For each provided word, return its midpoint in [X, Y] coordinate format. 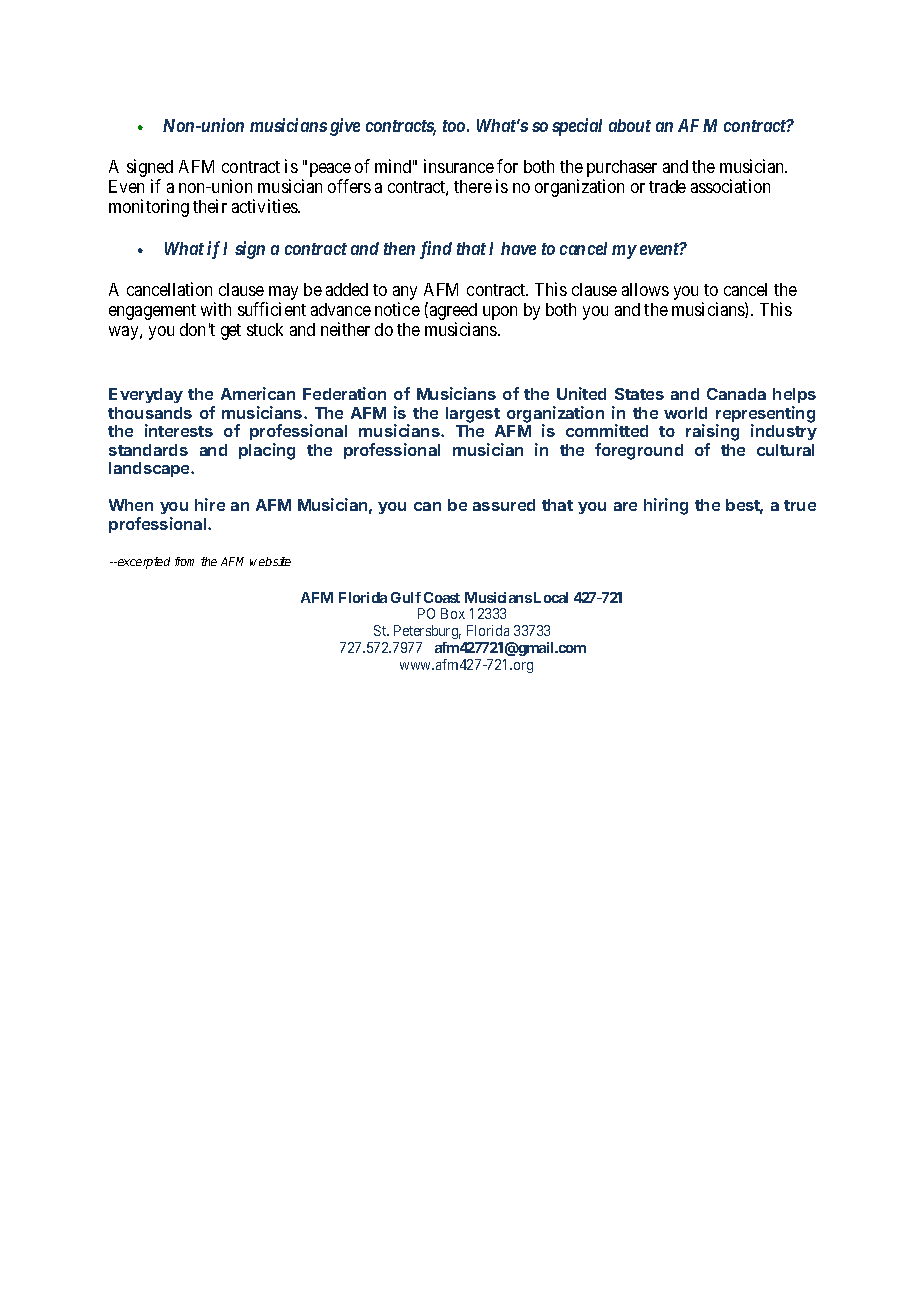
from [184, 561]
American [258, 393]
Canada [736, 394]
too [454, 126]
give [345, 127]
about [630, 125]
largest [473, 415]
